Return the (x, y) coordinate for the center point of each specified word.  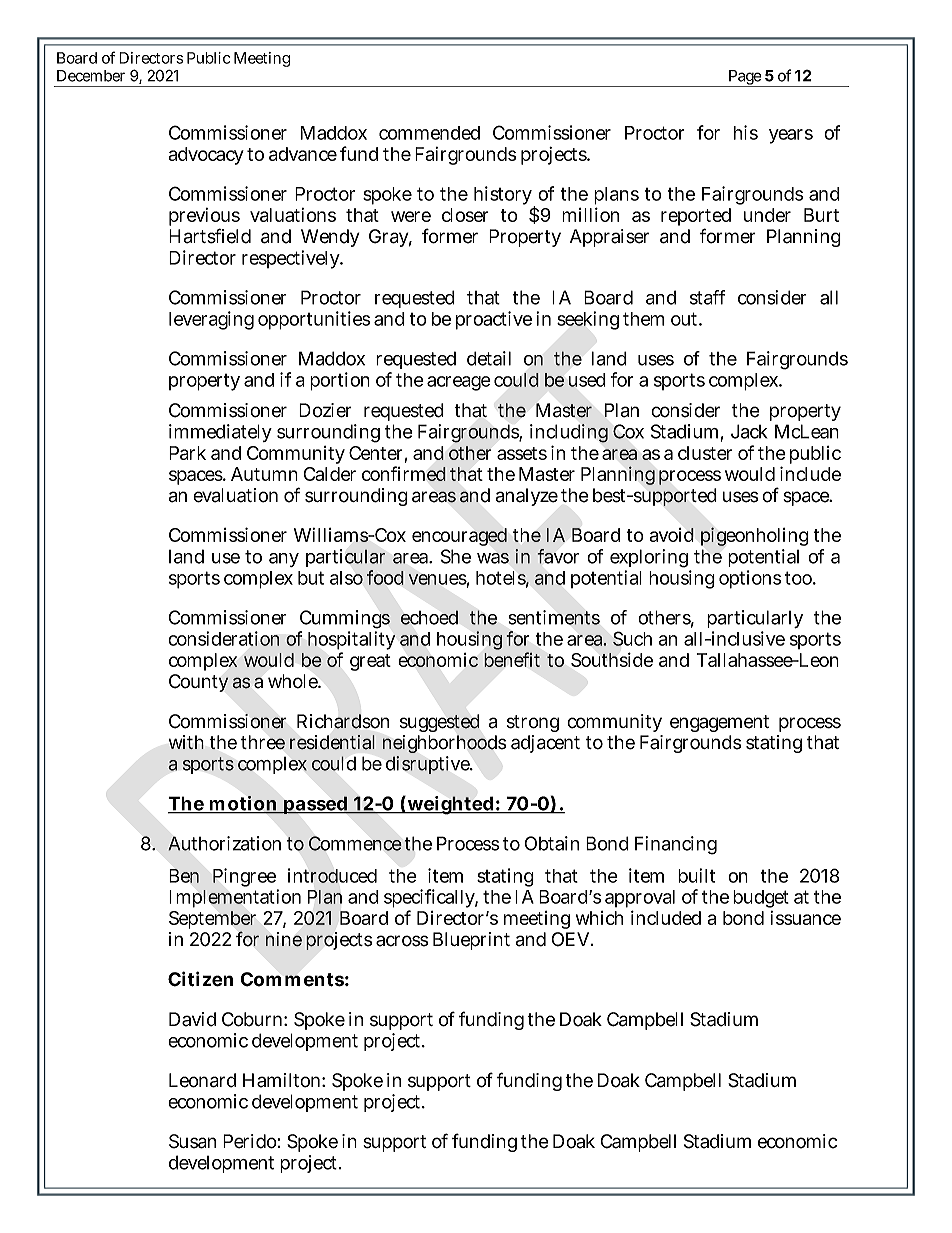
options (750, 579)
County (198, 683)
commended (429, 133)
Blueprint (471, 941)
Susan (192, 1141)
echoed (429, 617)
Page (744, 78)
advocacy (206, 156)
